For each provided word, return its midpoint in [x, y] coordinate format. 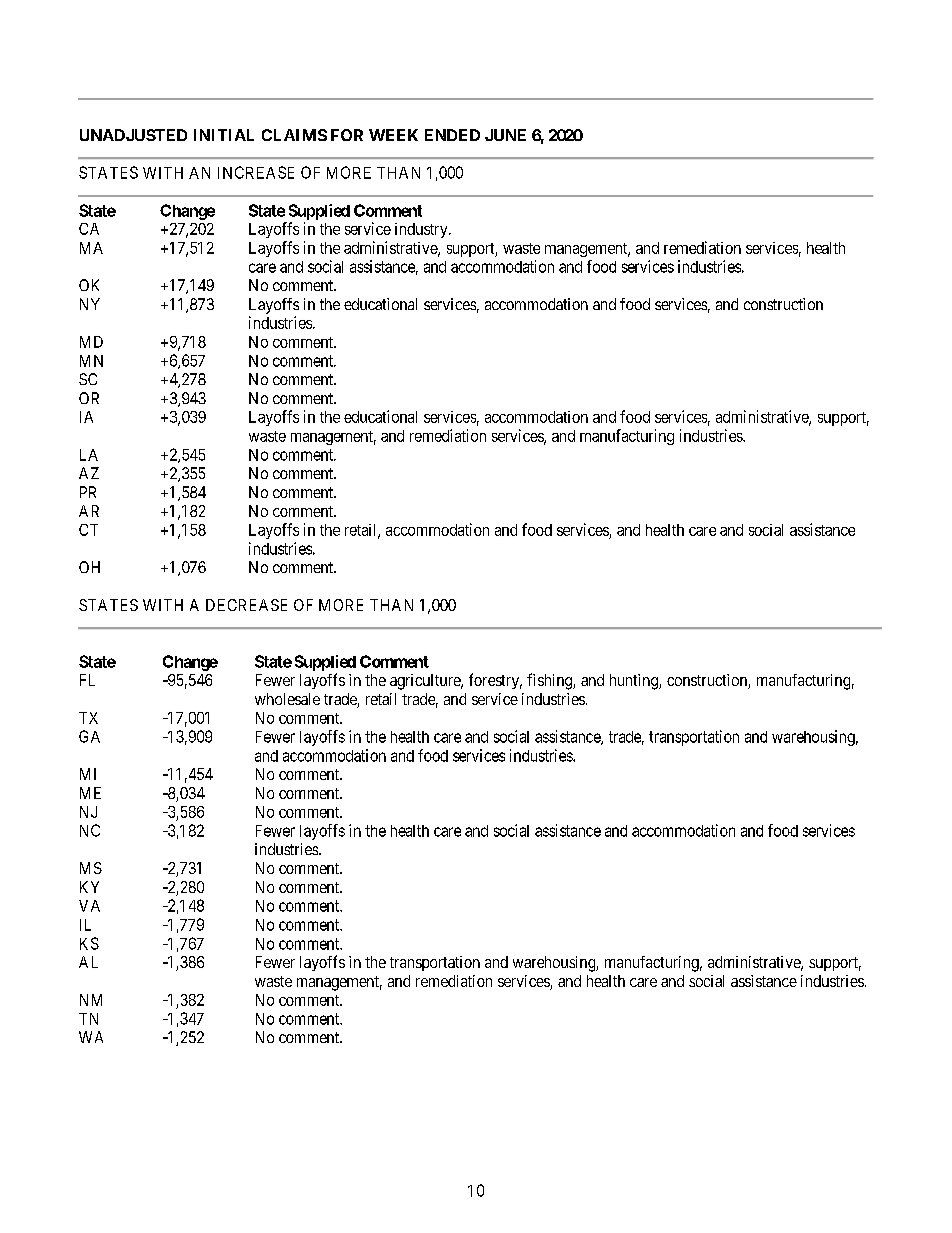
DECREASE [246, 605]
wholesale [287, 699]
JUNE [505, 135]
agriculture [426, 682]
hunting [635, 682]
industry [422, 230]
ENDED [452, 135]
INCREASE [256, 172]
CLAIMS [294, 135]
